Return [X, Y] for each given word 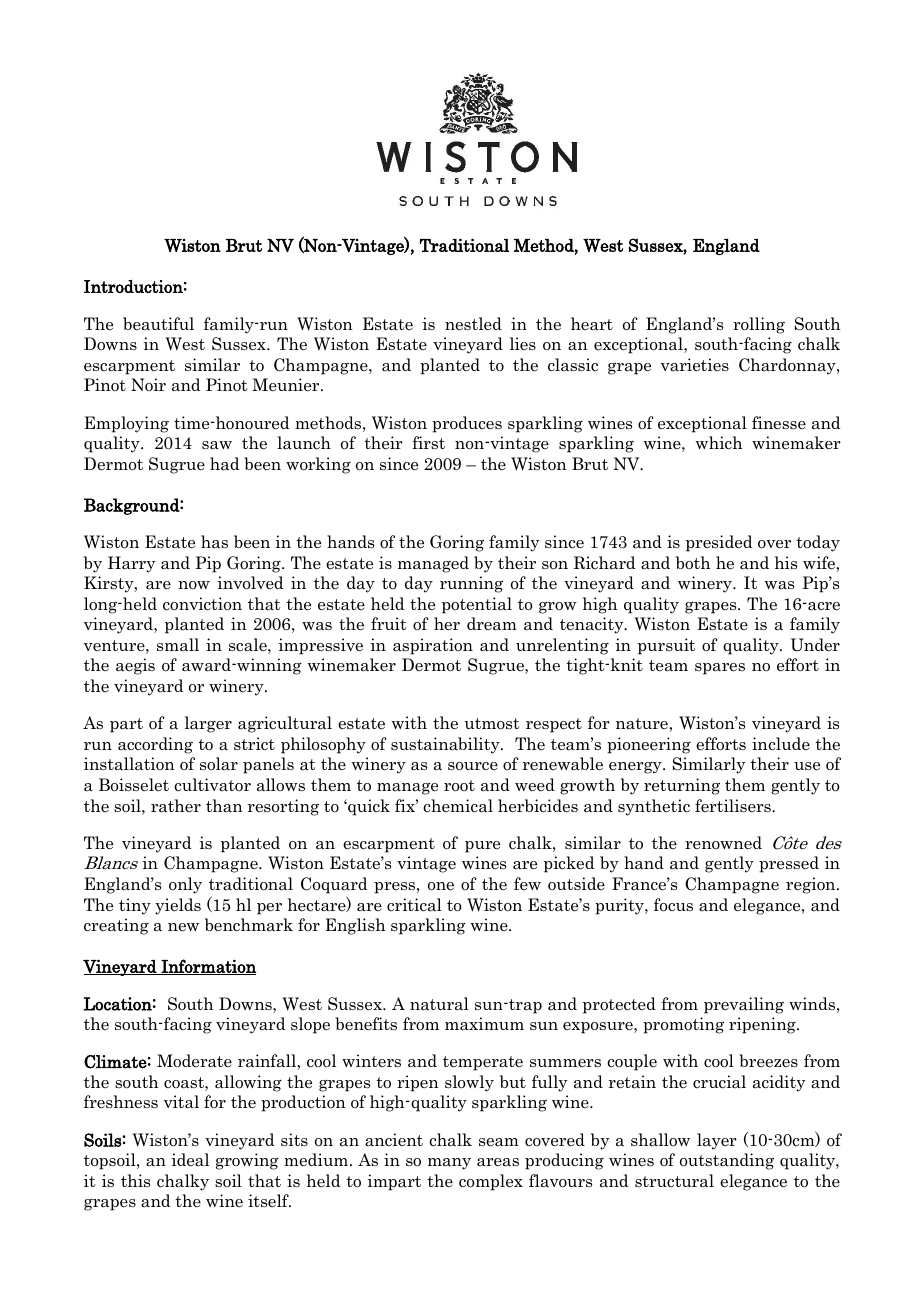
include [781, 744]
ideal [190, 1160]
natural [439, 1004]
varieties [695, 365]
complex [491, 1182]
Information [207, 967]
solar [219, 764]
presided [719, 543]
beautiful [158, 324]
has [214, 542]
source [473, 766]
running [471, 584]
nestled [473, 324]
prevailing [744, 1005]
